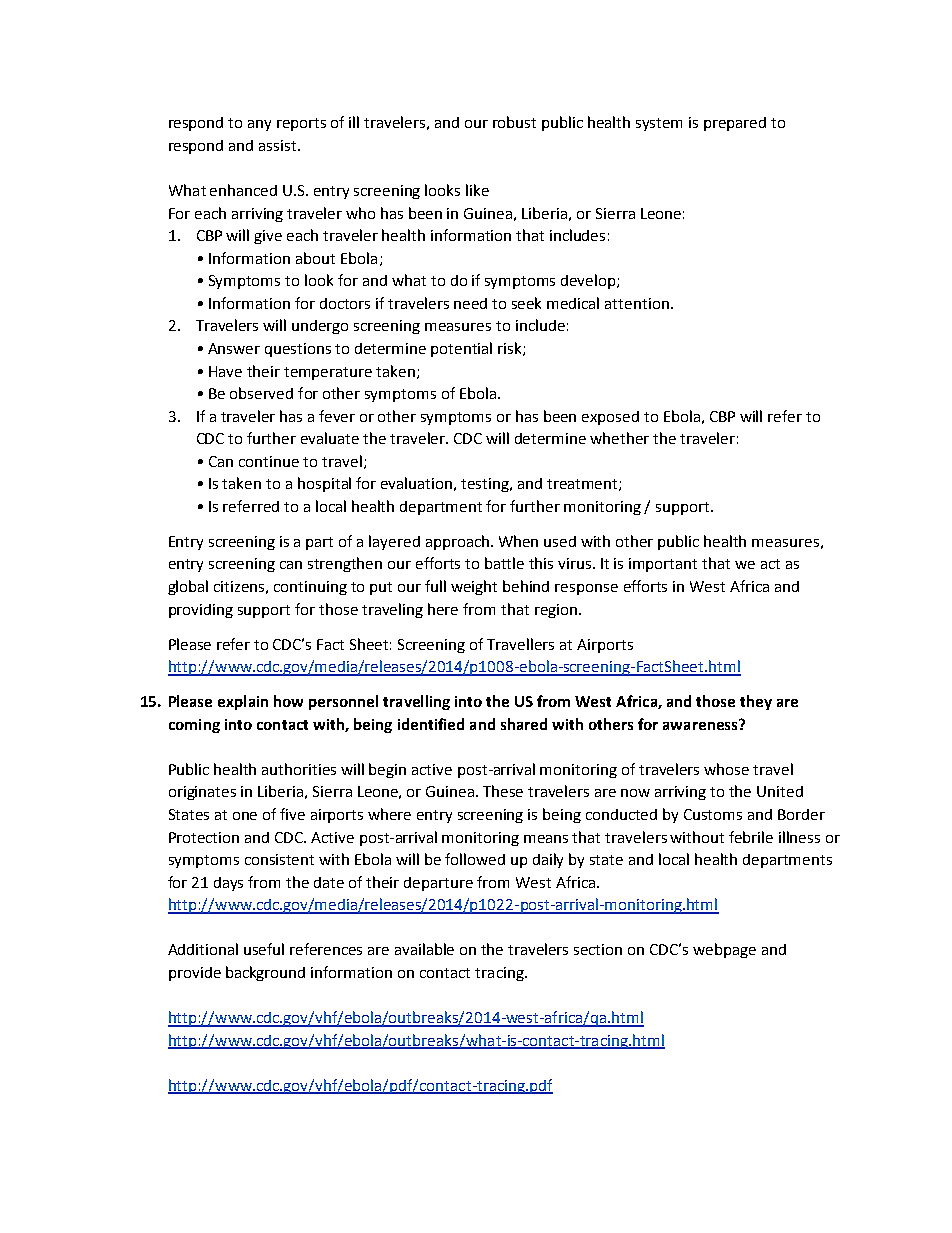 The height and width of the document is (1233, 952). I want to click on robust, so click(514, 122).
